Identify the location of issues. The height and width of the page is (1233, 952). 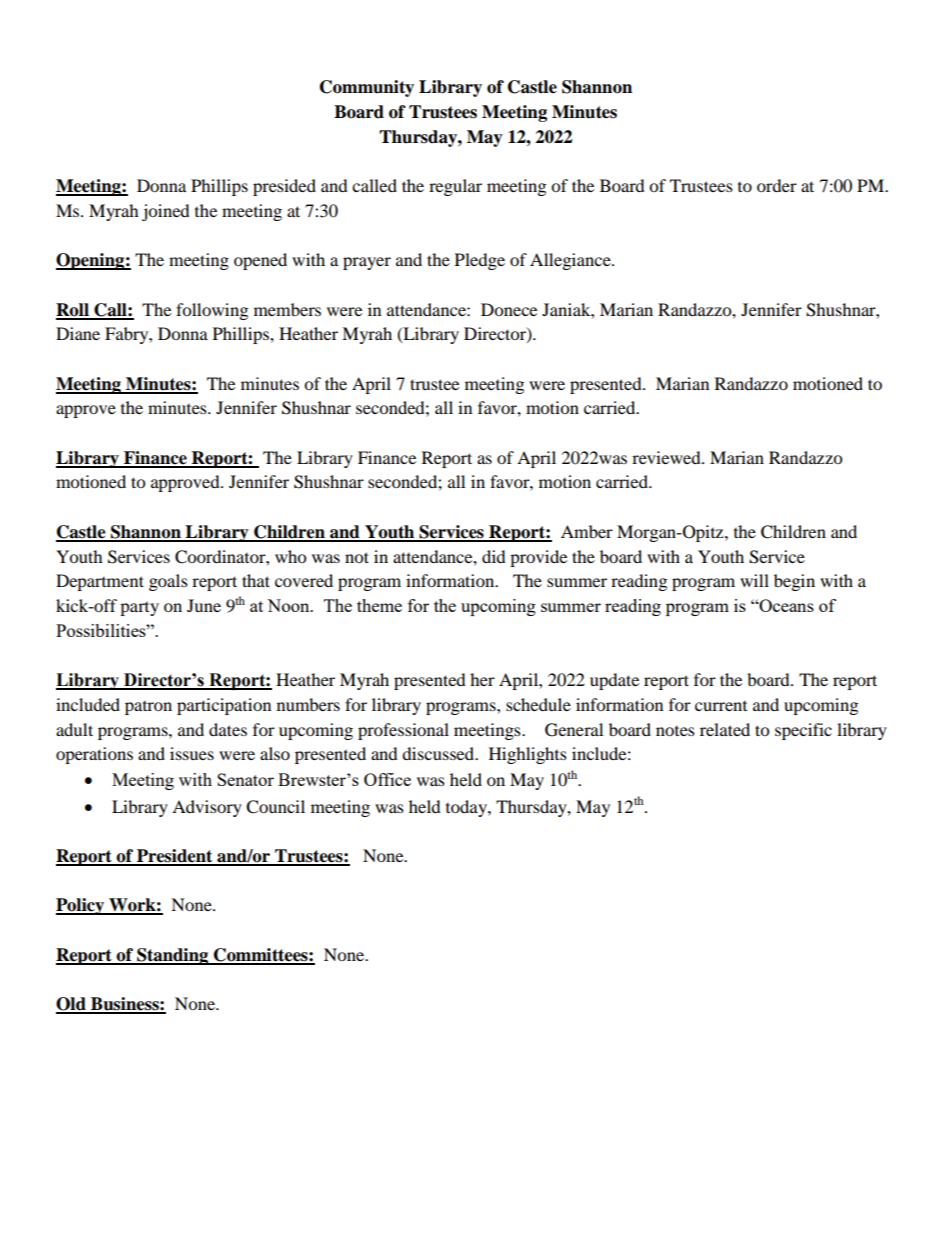
(192, 753).
